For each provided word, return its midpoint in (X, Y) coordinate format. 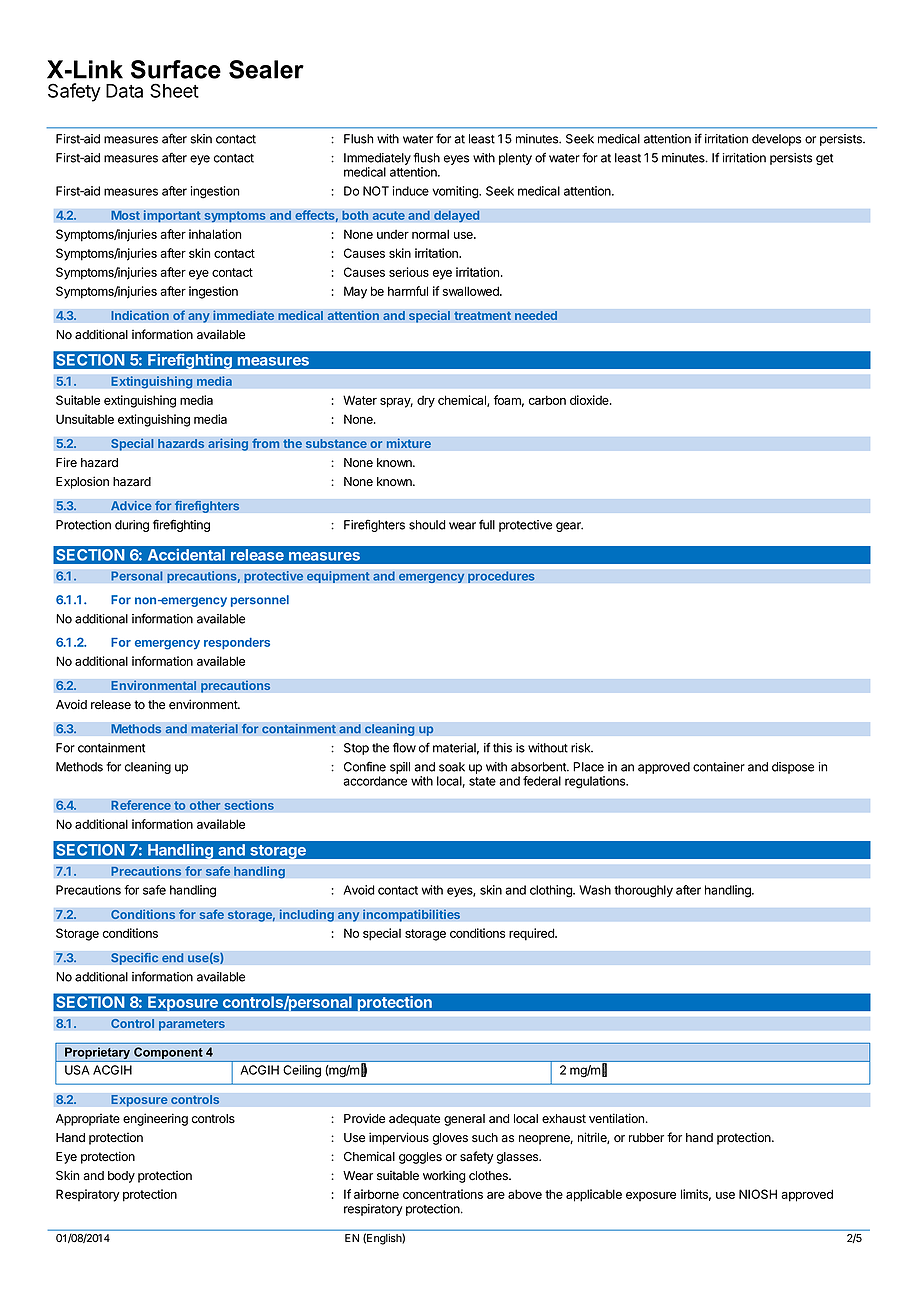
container (719, 767)
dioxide (590, 400)
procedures (501, 577)
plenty (515, 159)
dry (426, 402)
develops (776, 140)
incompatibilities (411, 915)
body (121, 1177)
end (173, 958)
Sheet (174, 90)
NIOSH (758, 1194)
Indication (140, 315)
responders (237, 643)
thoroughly (643, 891)
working (444, 1176)
